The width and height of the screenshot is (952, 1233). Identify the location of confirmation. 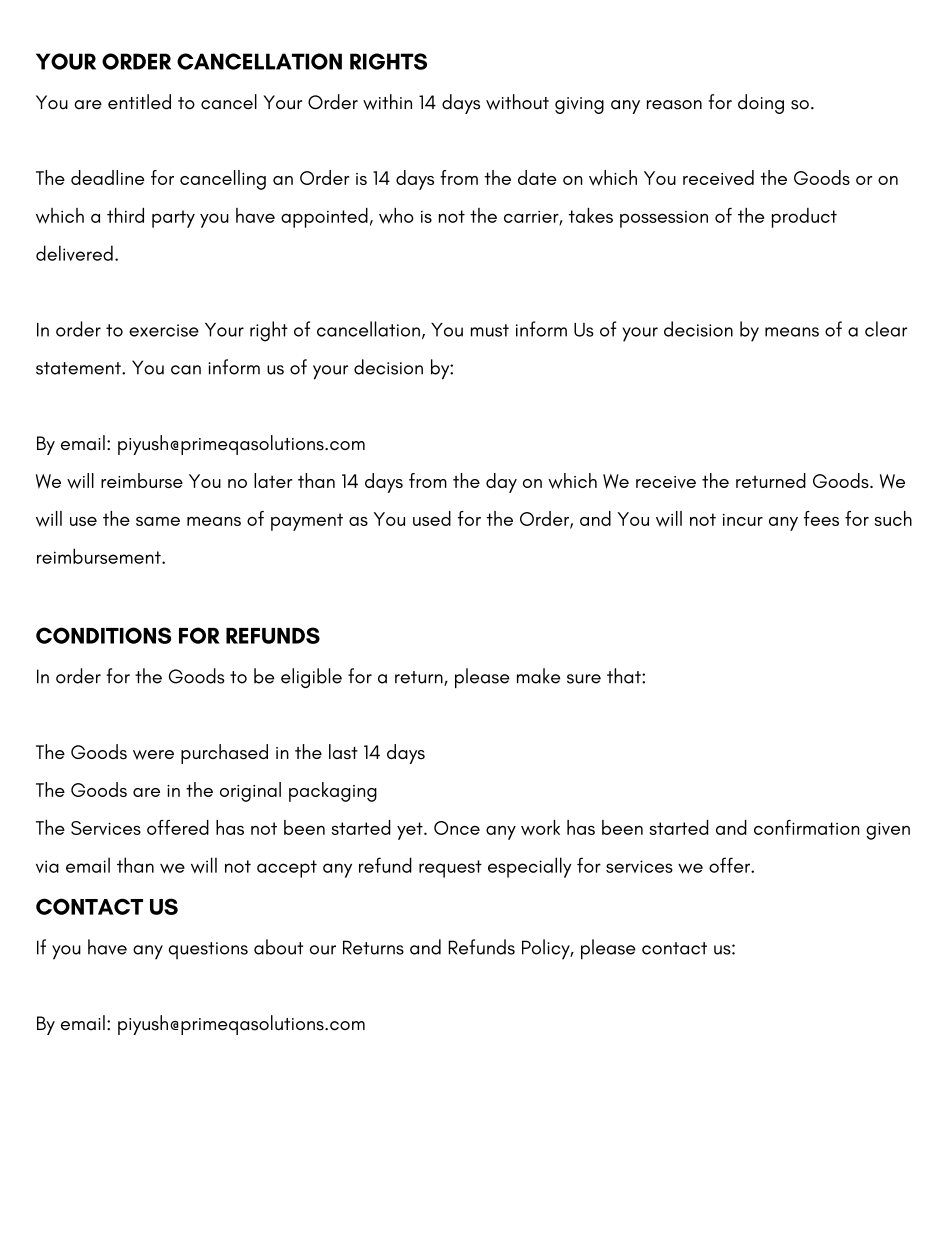
(806, 827).
